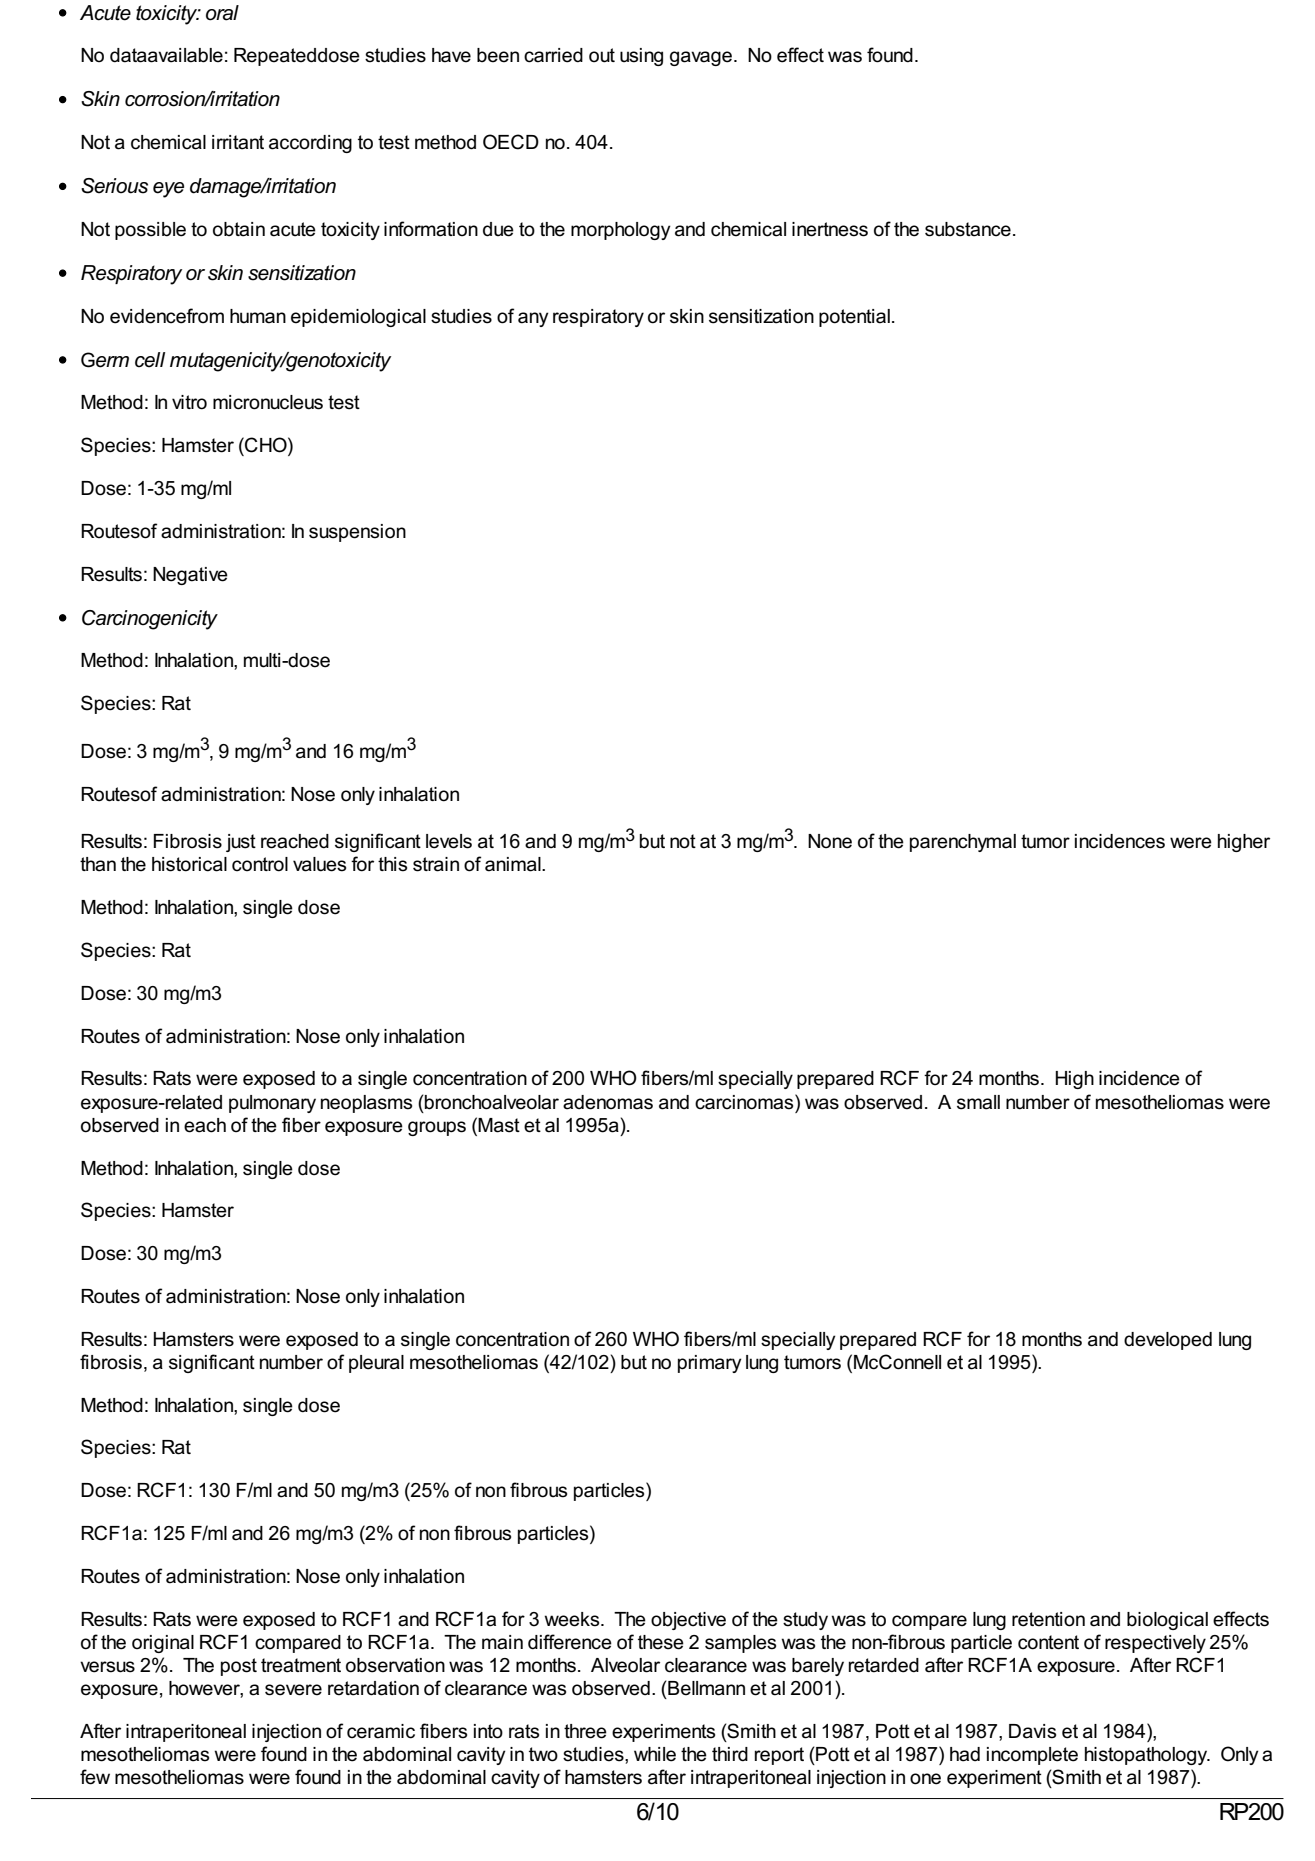 This document has height=1861, width=1315. Describe the element at coordinates (608, 1102) in the document. I see `adenomas` at that location.
